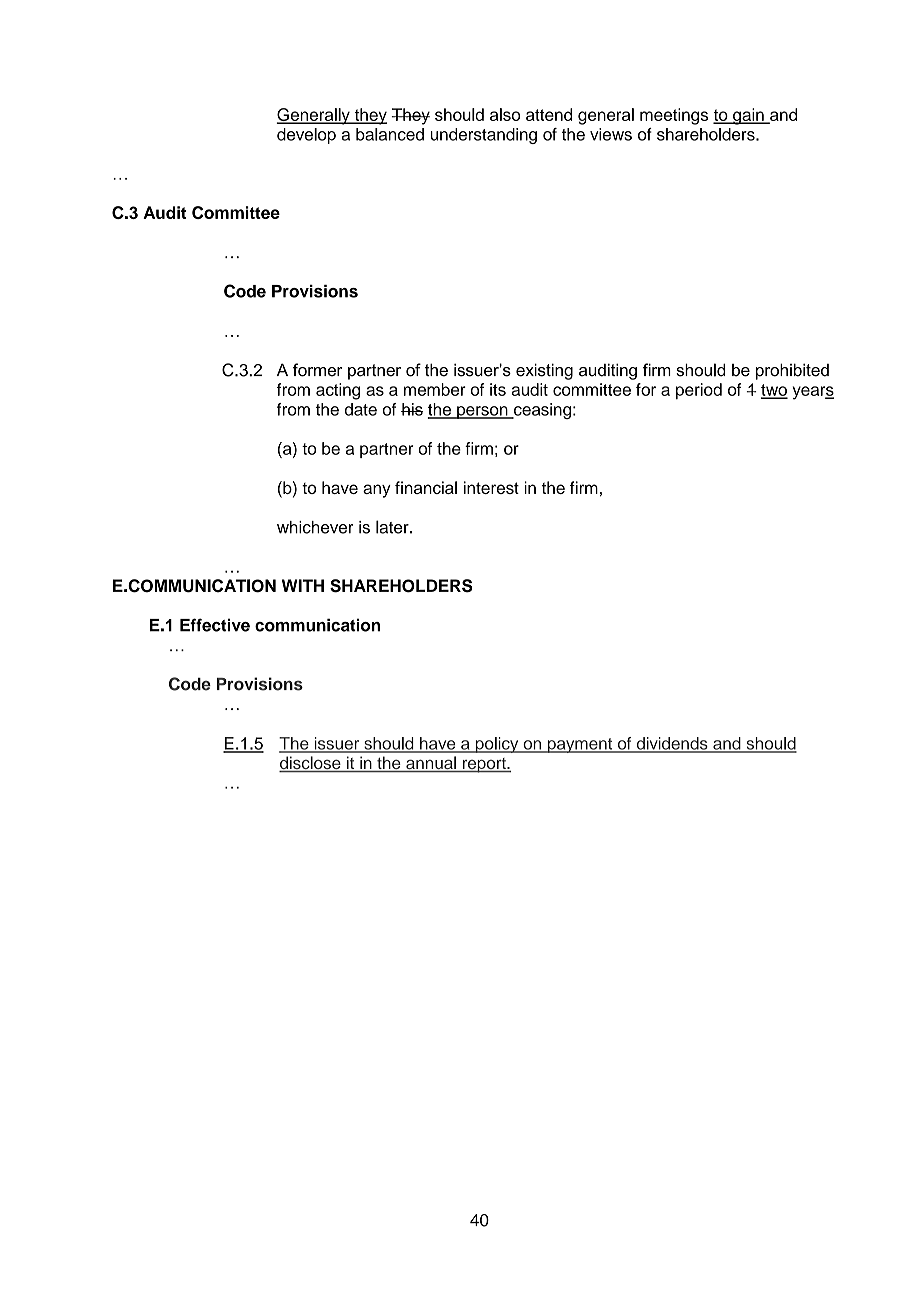 This image has width=924, height=1307. I want to click on dividends, so click(672, 744).
